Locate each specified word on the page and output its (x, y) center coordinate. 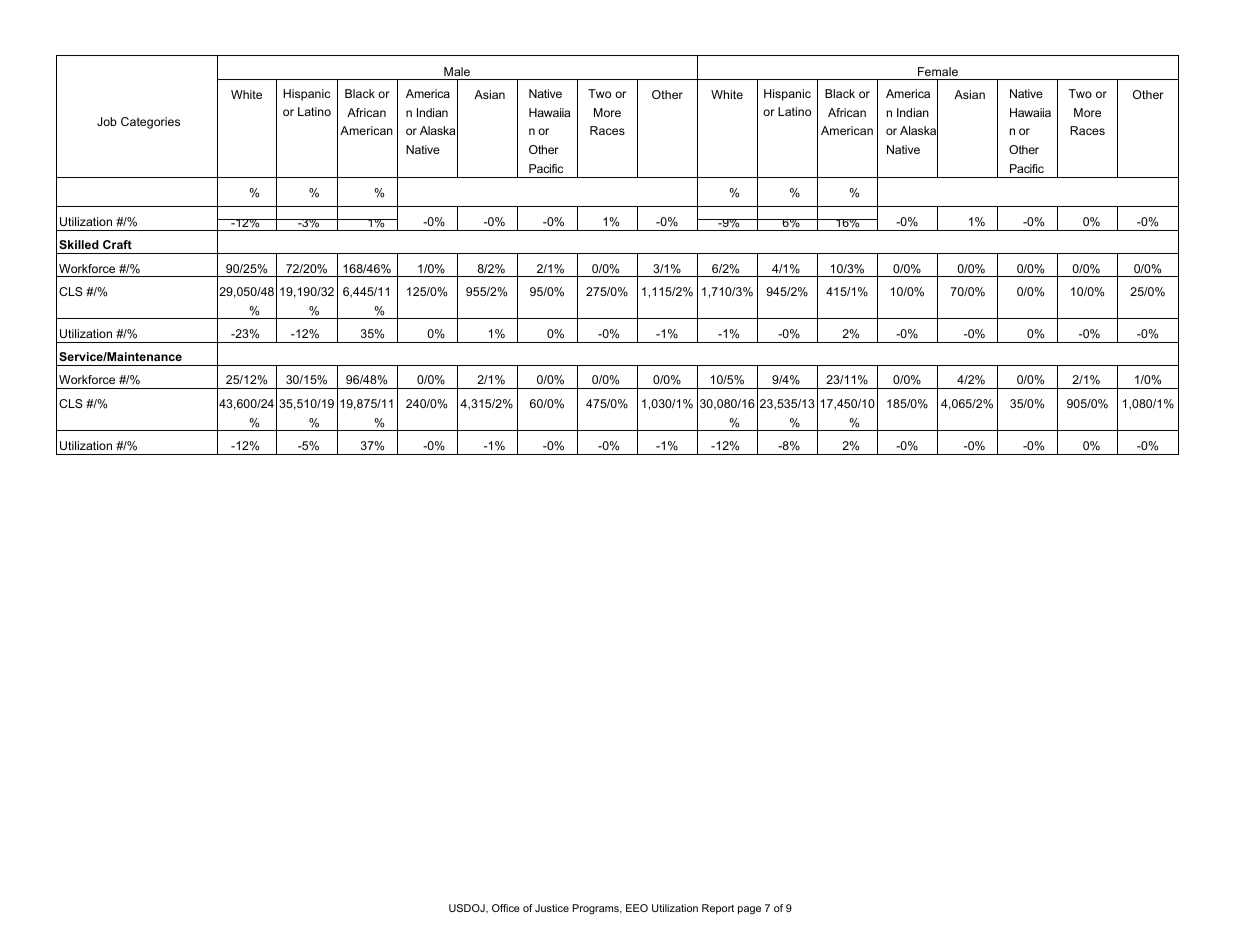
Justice (552, 908)
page (749, 910)
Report (718, 909)
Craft (117, 244)
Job (107, 121)
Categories (150, 123)
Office (506, 908)
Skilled (79, 244)
